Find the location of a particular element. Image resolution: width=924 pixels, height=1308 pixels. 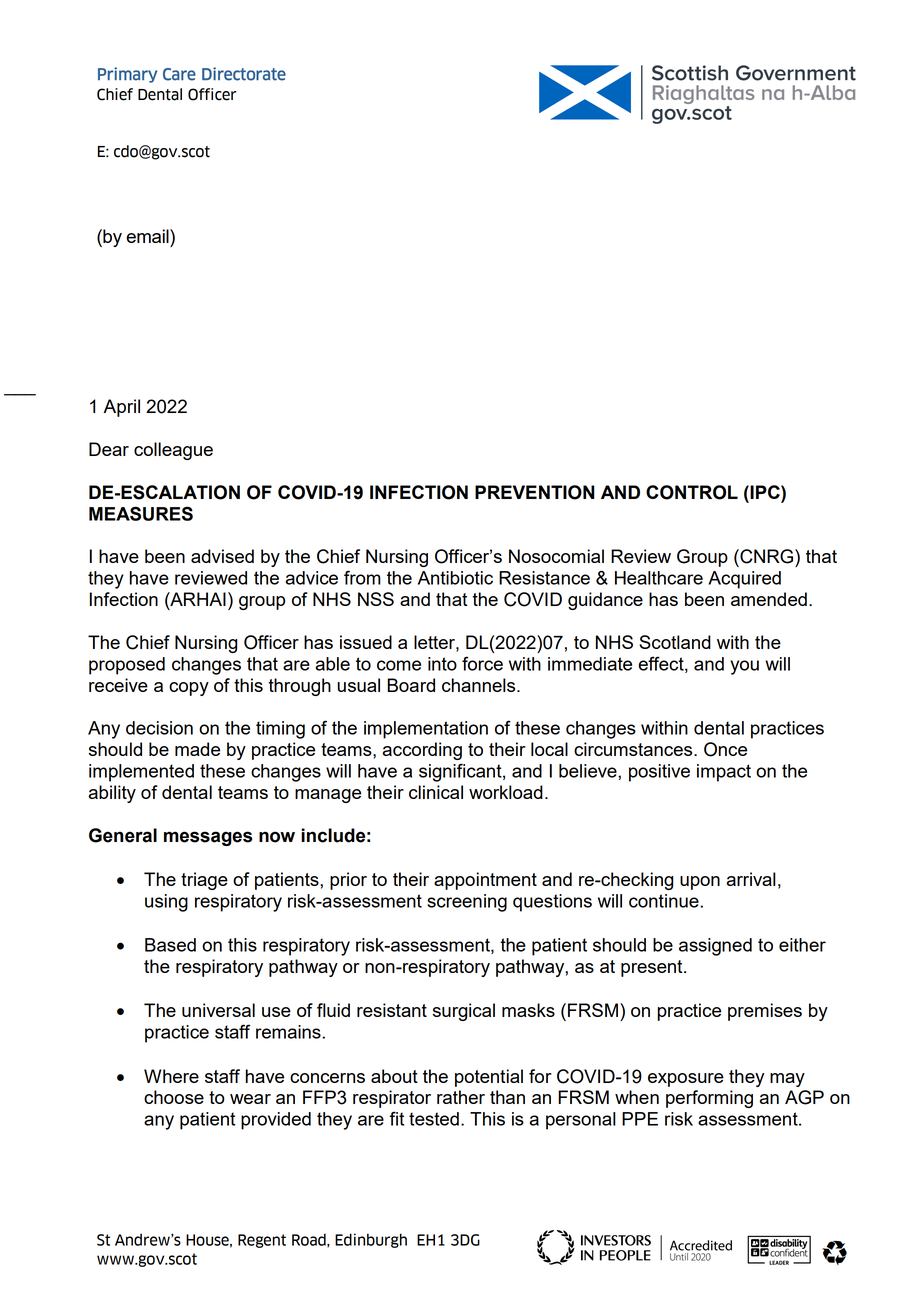

CONTROL is located at coordinates (692, 492).
